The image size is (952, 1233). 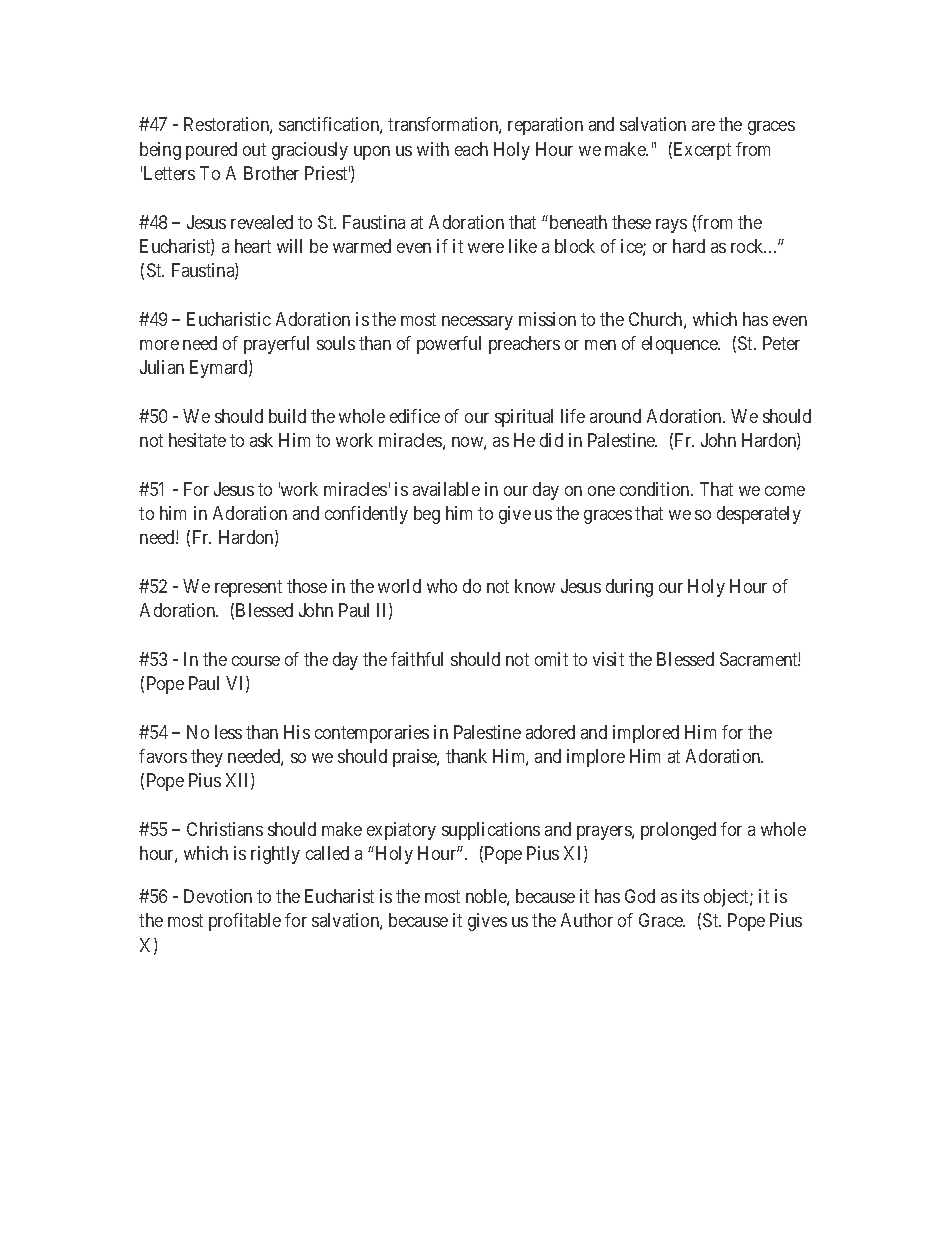 I want to click on faithful, so click(x=417, y=659).
